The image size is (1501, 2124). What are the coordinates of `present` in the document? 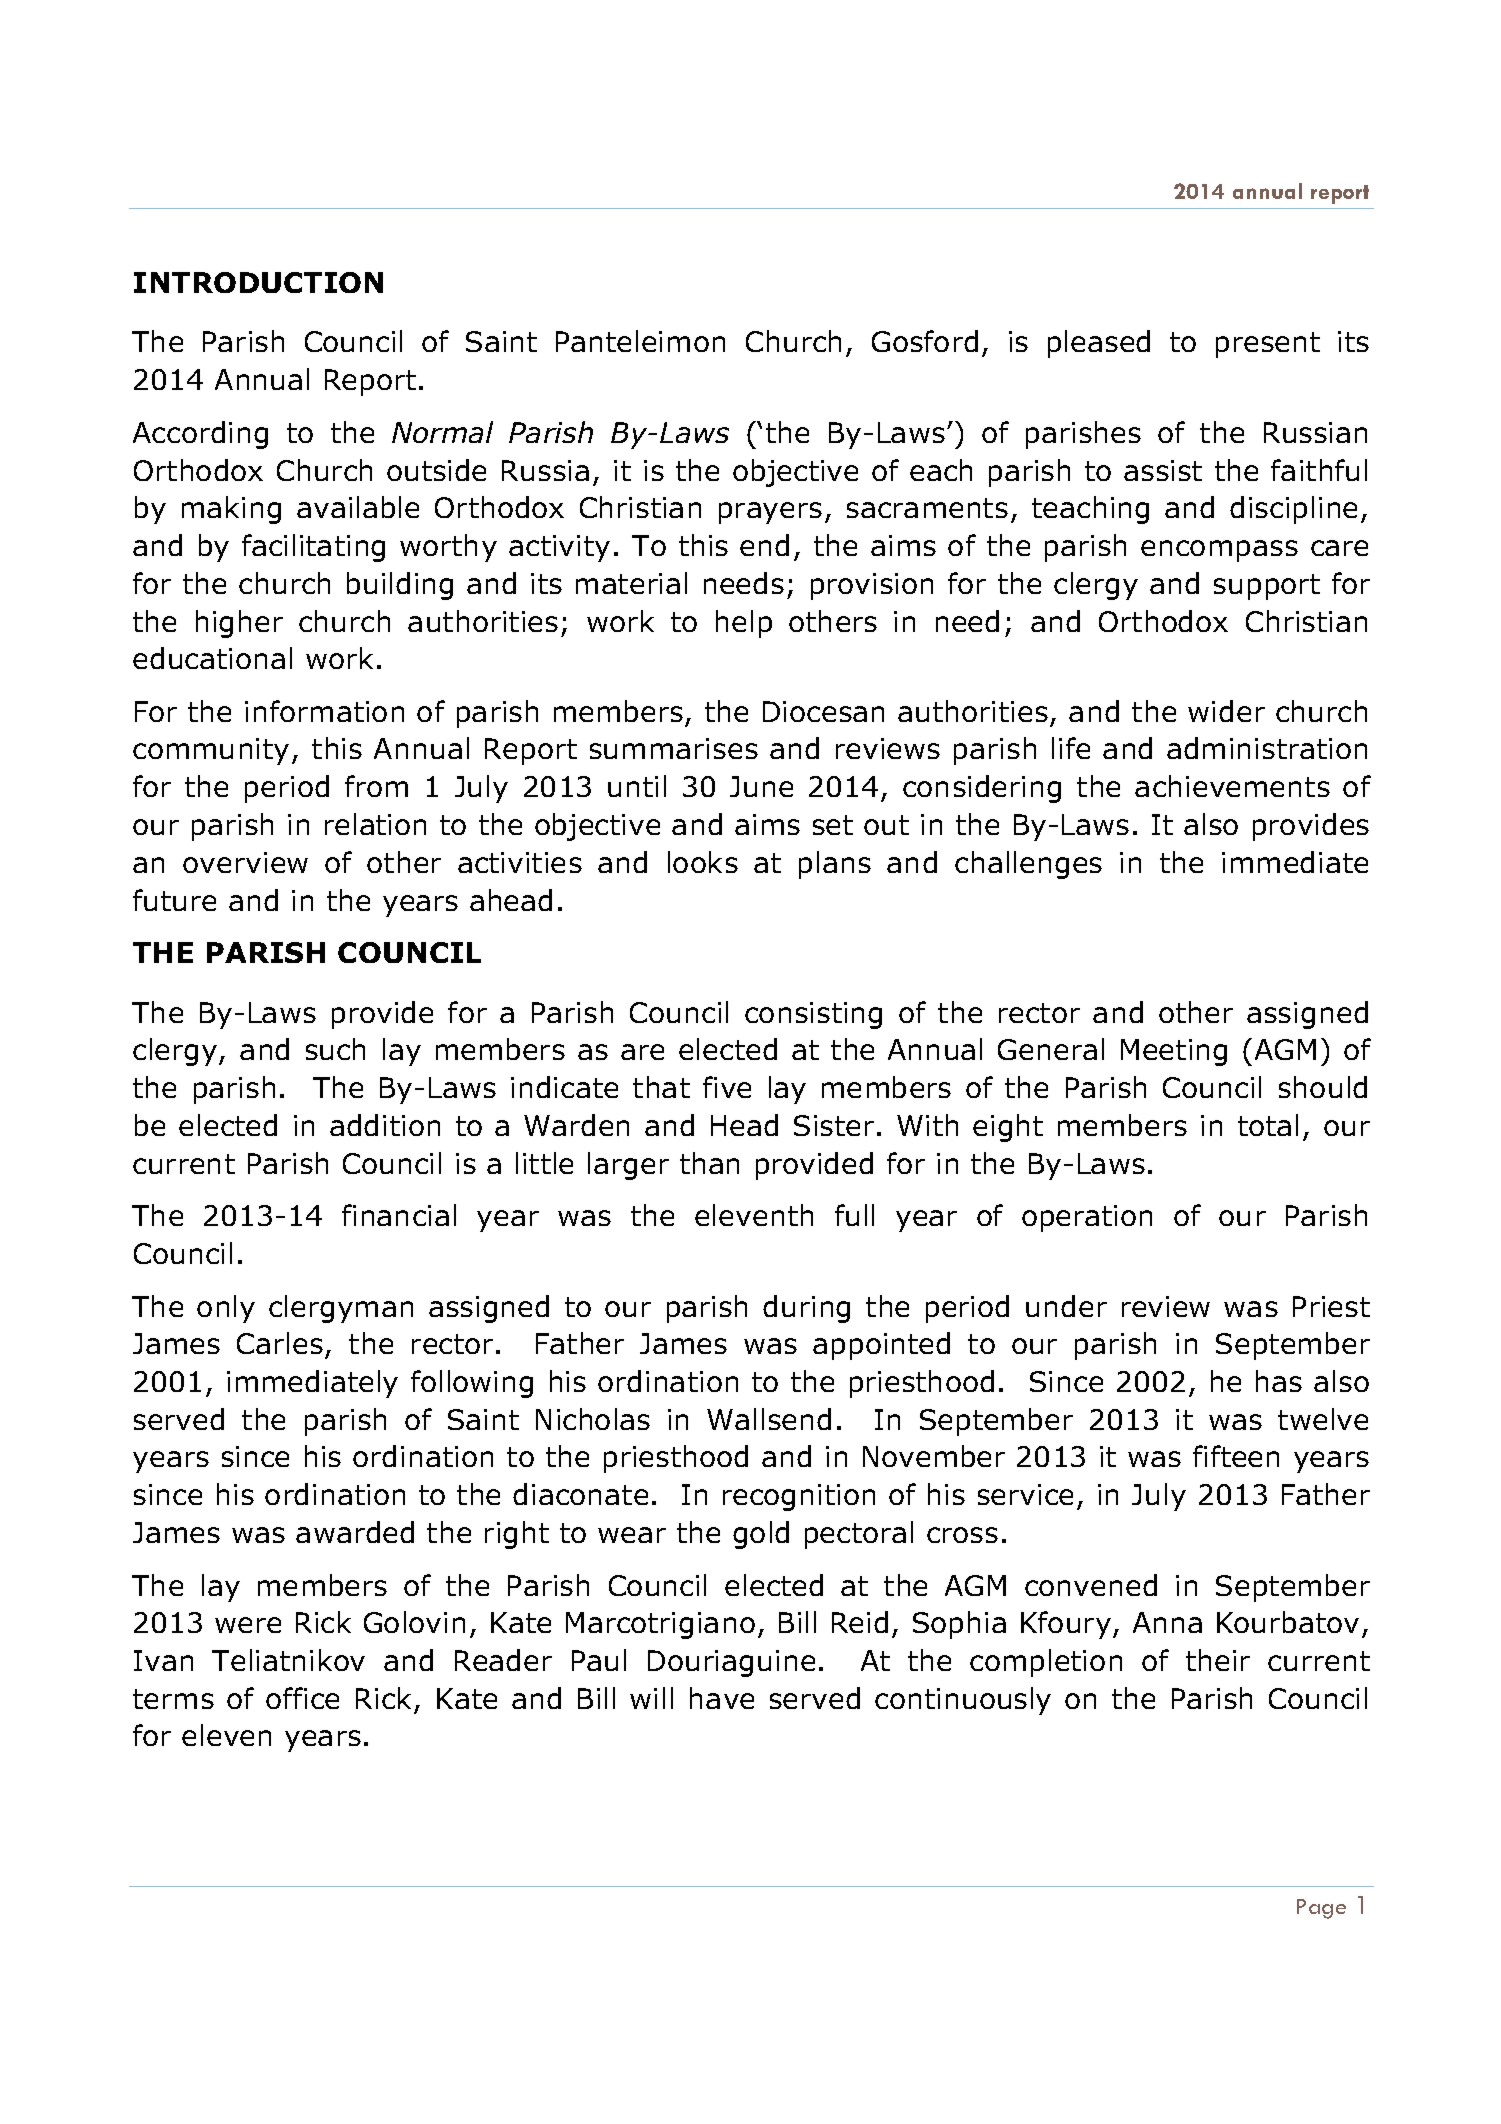 It's located at (1268, 345).
